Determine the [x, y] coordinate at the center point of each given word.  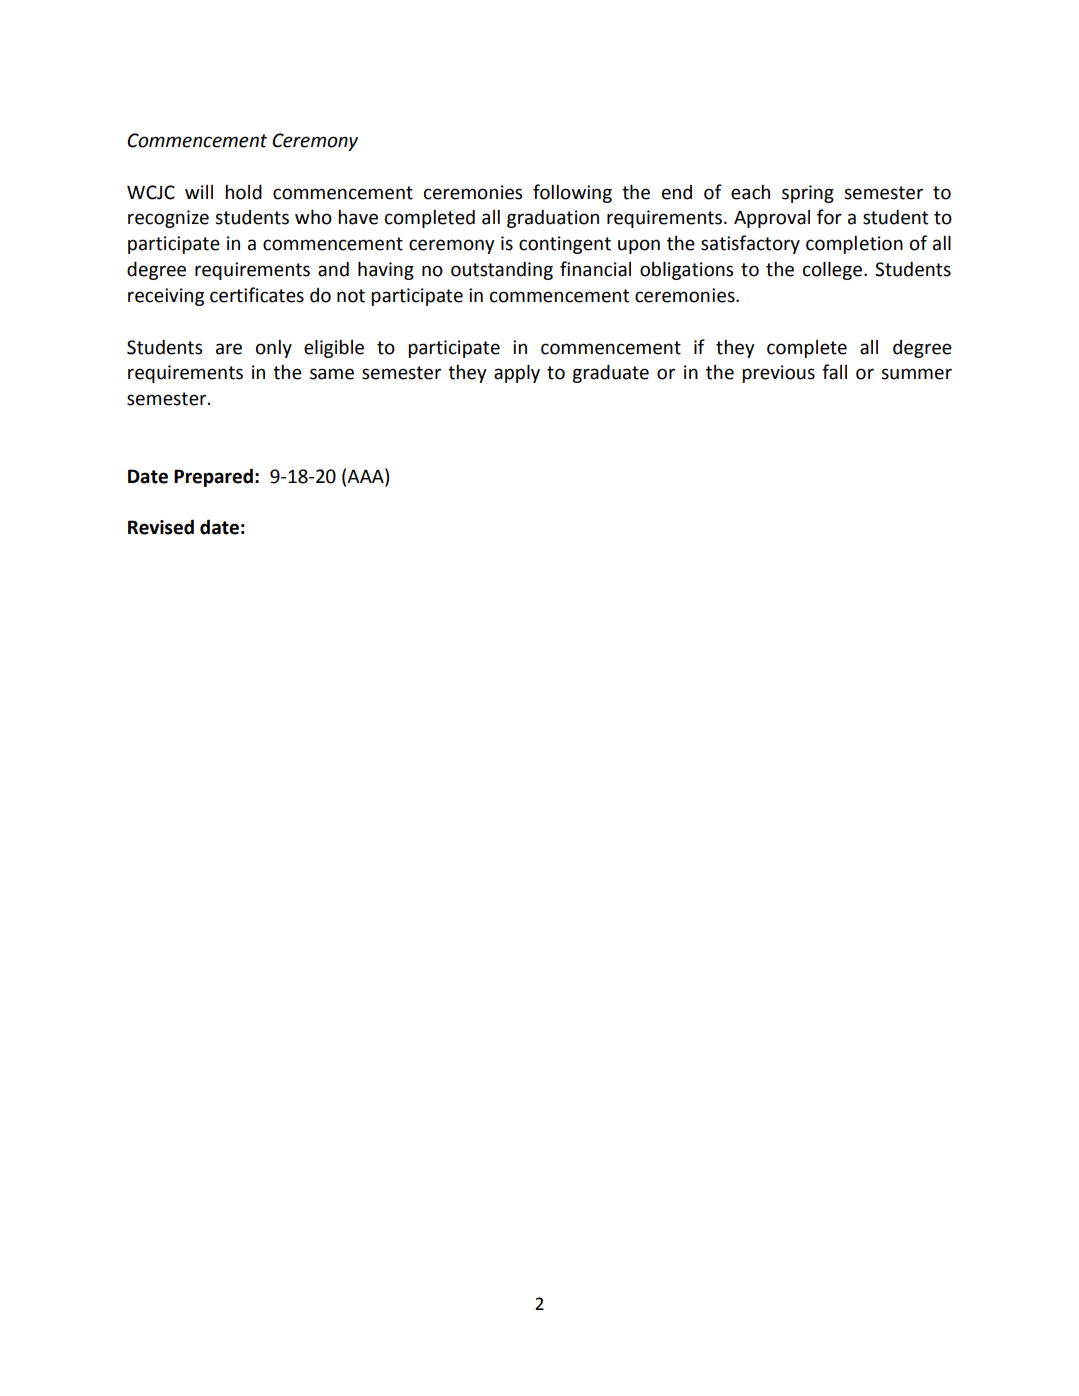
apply [517, 373]
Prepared [213, 477]
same [332, 374]
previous [778, 374]
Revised [161, 527]
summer [916, 374]
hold [243, 192]
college [832, 270]
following [572, 193]
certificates [257, 295]
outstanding [502, 270]
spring [808, 194]
